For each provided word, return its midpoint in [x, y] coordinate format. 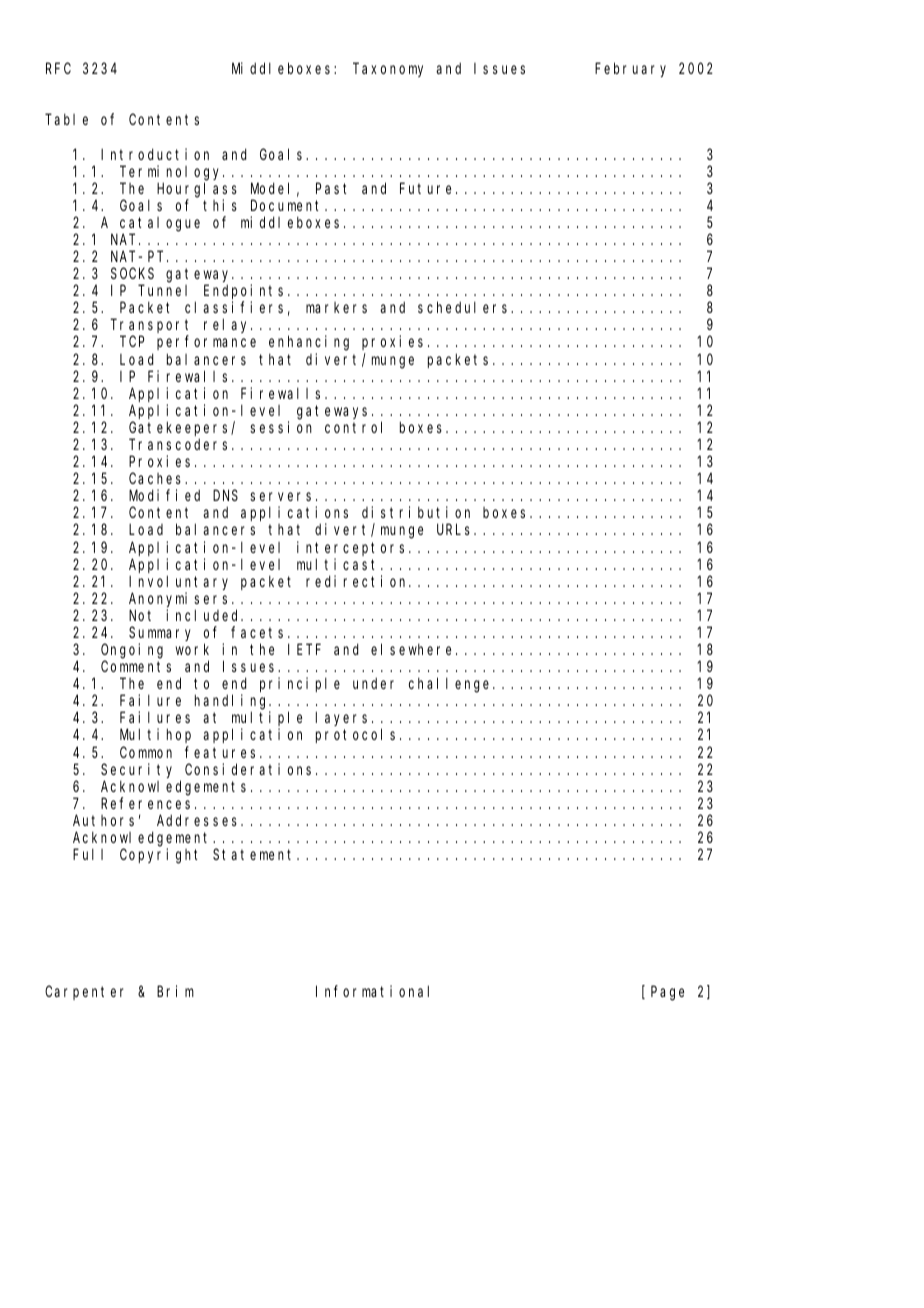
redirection [358, 581]
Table [66, 119]
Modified [164, 495]
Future [425, 188]
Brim [175, 991]
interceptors [353, 548]
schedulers [465, 307]
